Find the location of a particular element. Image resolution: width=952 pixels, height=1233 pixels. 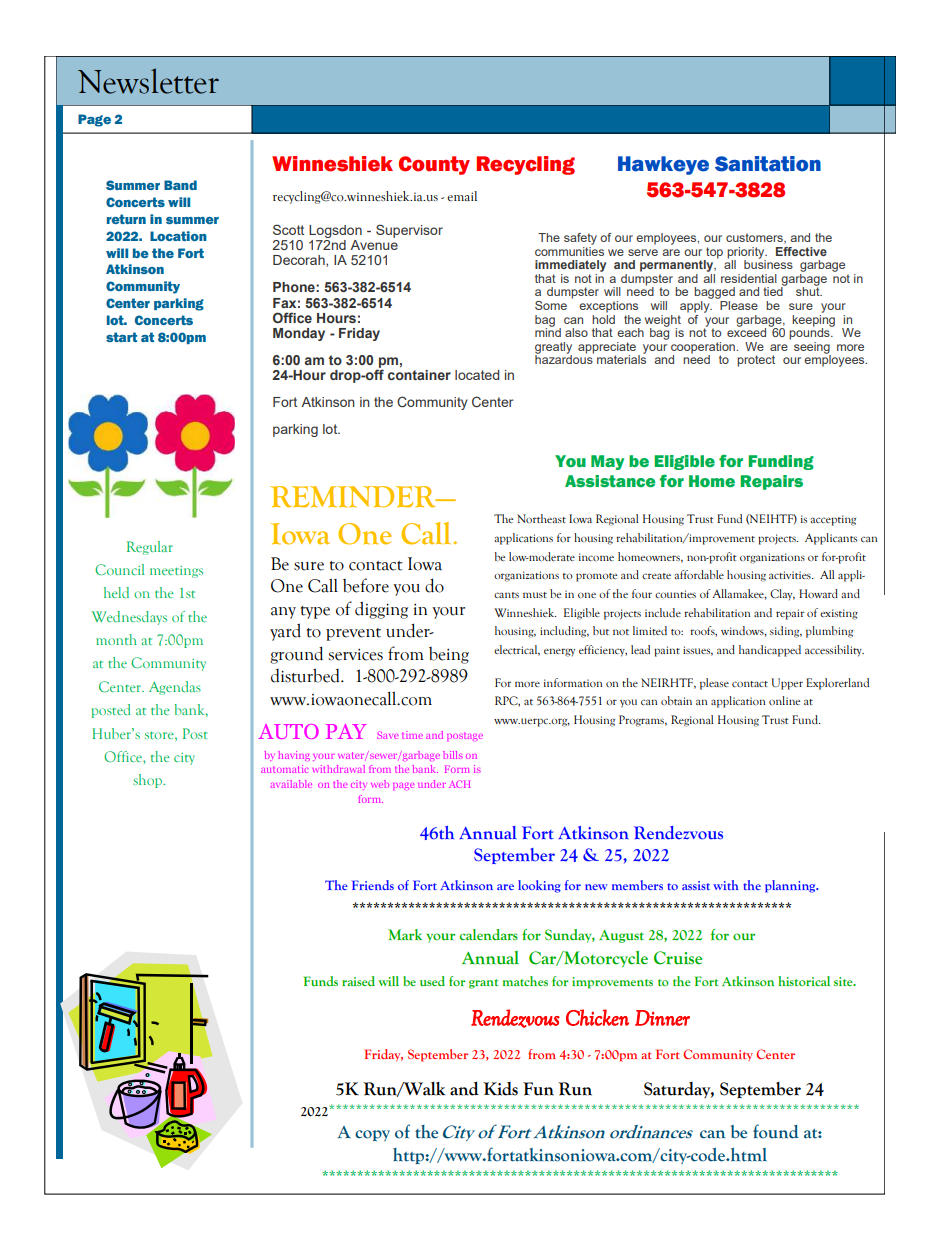

County is located at coordinates (434, 165).
